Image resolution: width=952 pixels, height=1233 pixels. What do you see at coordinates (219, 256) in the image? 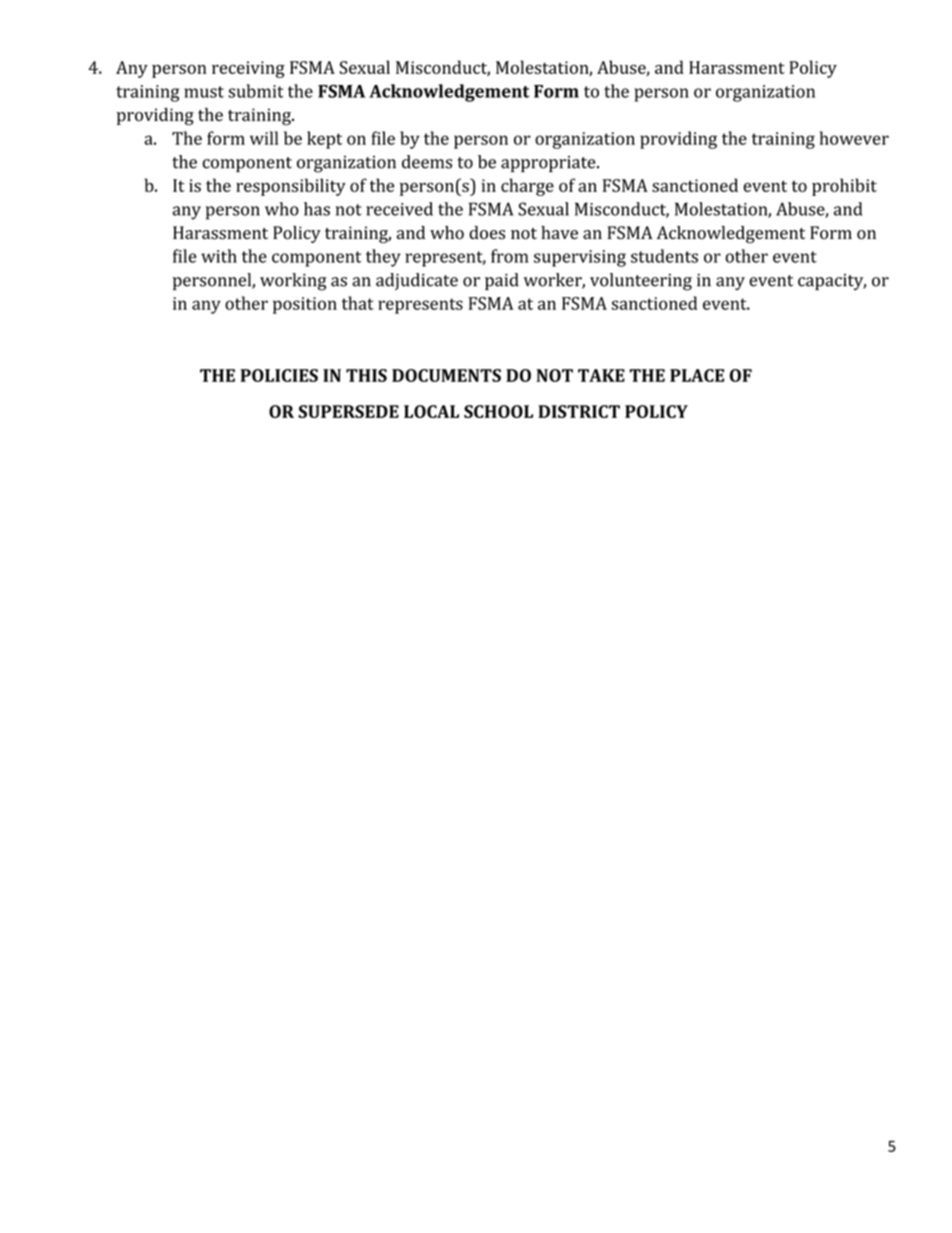
I see `with` at bounding box center [219, 256].
